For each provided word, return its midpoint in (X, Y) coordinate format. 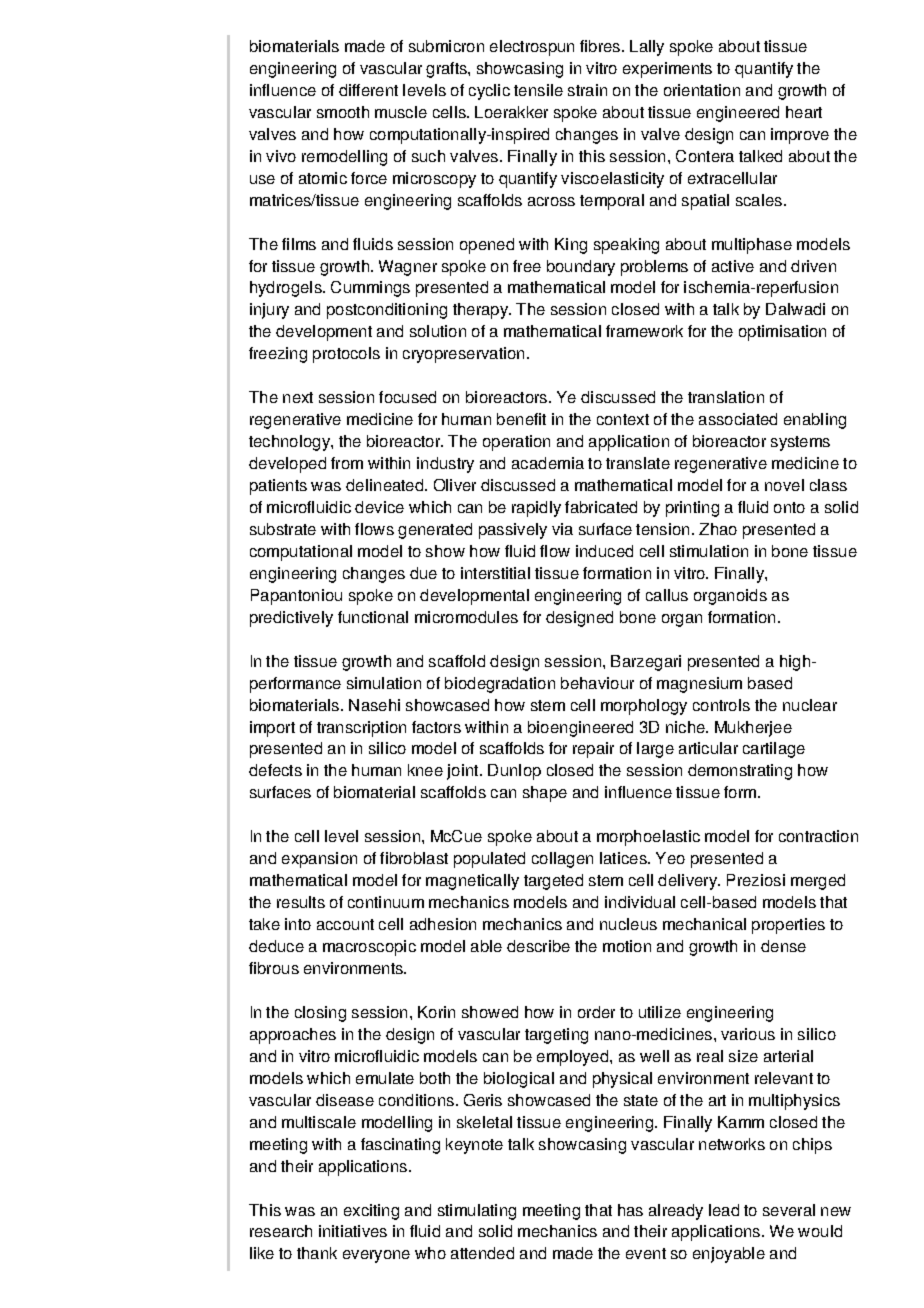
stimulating (477, 1212)
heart (804, 112)
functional (373, 617)
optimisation (782, 333)
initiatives (353, 1231)
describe (538, 946)
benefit (521, 419)
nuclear (810, 705)
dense (783, 946)
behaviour (597, 683)
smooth (343, 112)
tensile (538, 90)
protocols (346, 355)
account (345, 924)
